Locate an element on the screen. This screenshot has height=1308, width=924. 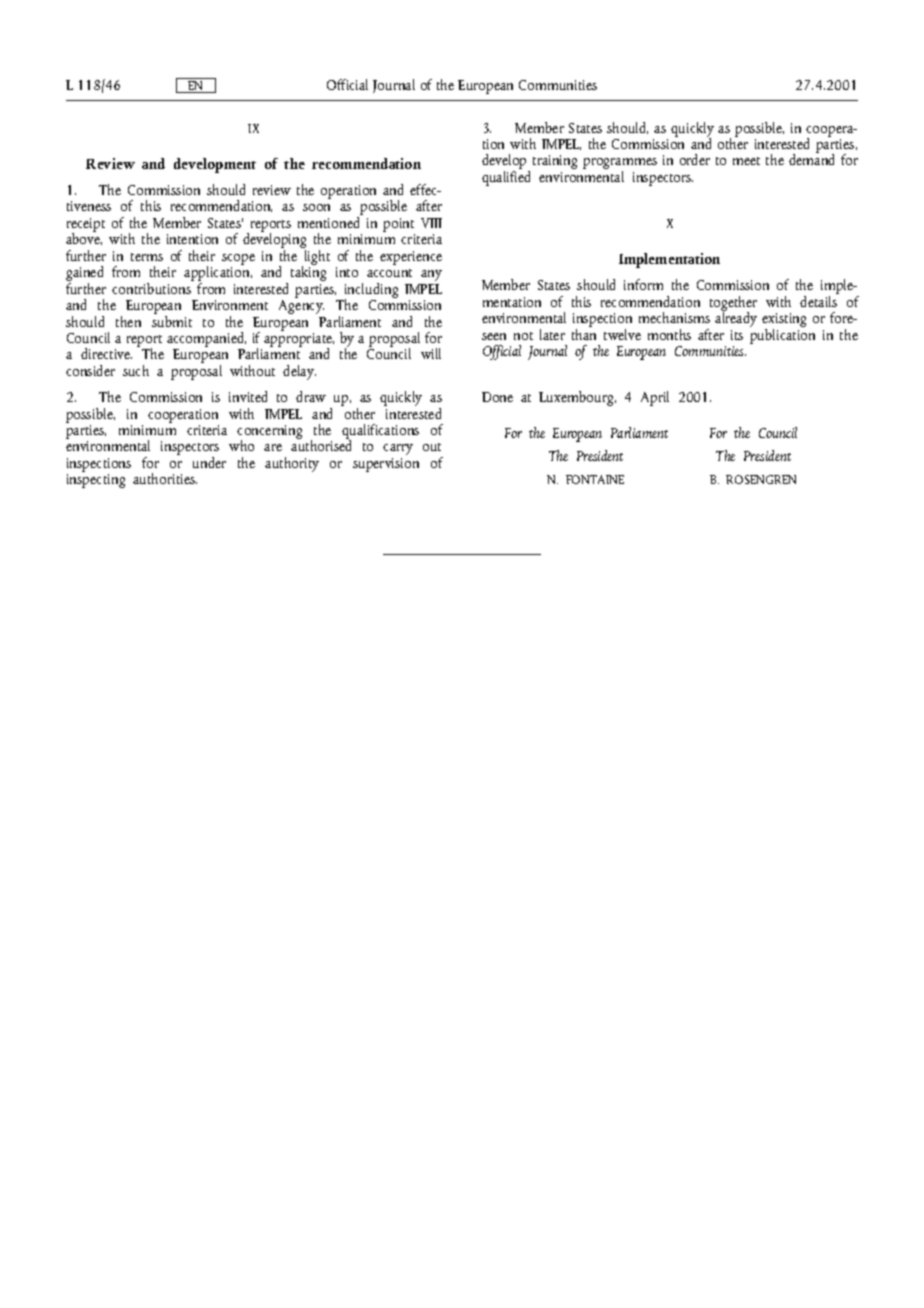
supervision is located at coordinates (386, 465).
